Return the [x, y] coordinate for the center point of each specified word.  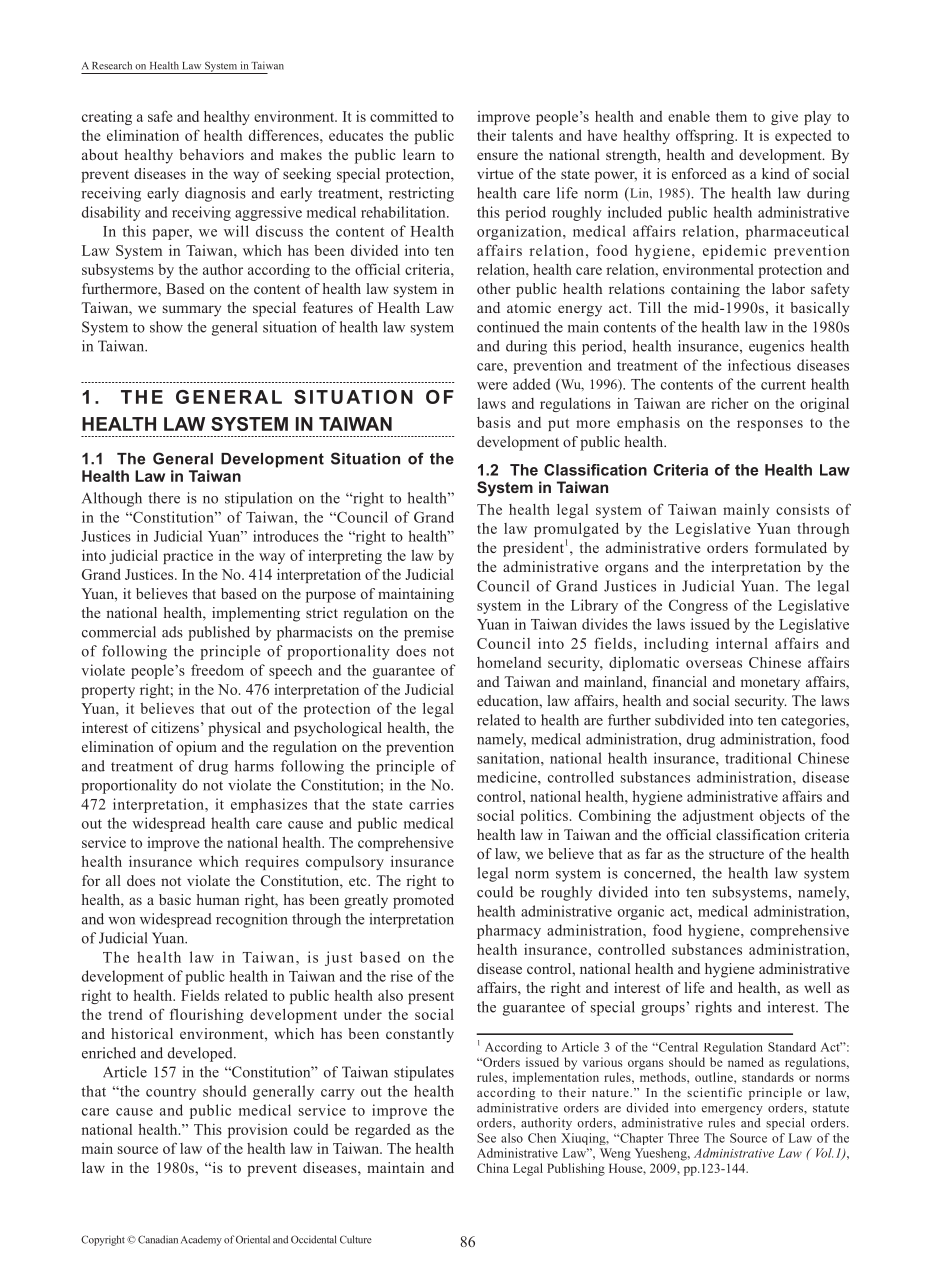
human [218, 899]
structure [736, 854]
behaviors [211, 154]
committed [403, 116]
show [166, 327]
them [731, 116]
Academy [201, 1240]
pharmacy [509, 931]
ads [172, 632]
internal [742, 643]
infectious [759, 365]
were [492, 386]
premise [429, 633]
